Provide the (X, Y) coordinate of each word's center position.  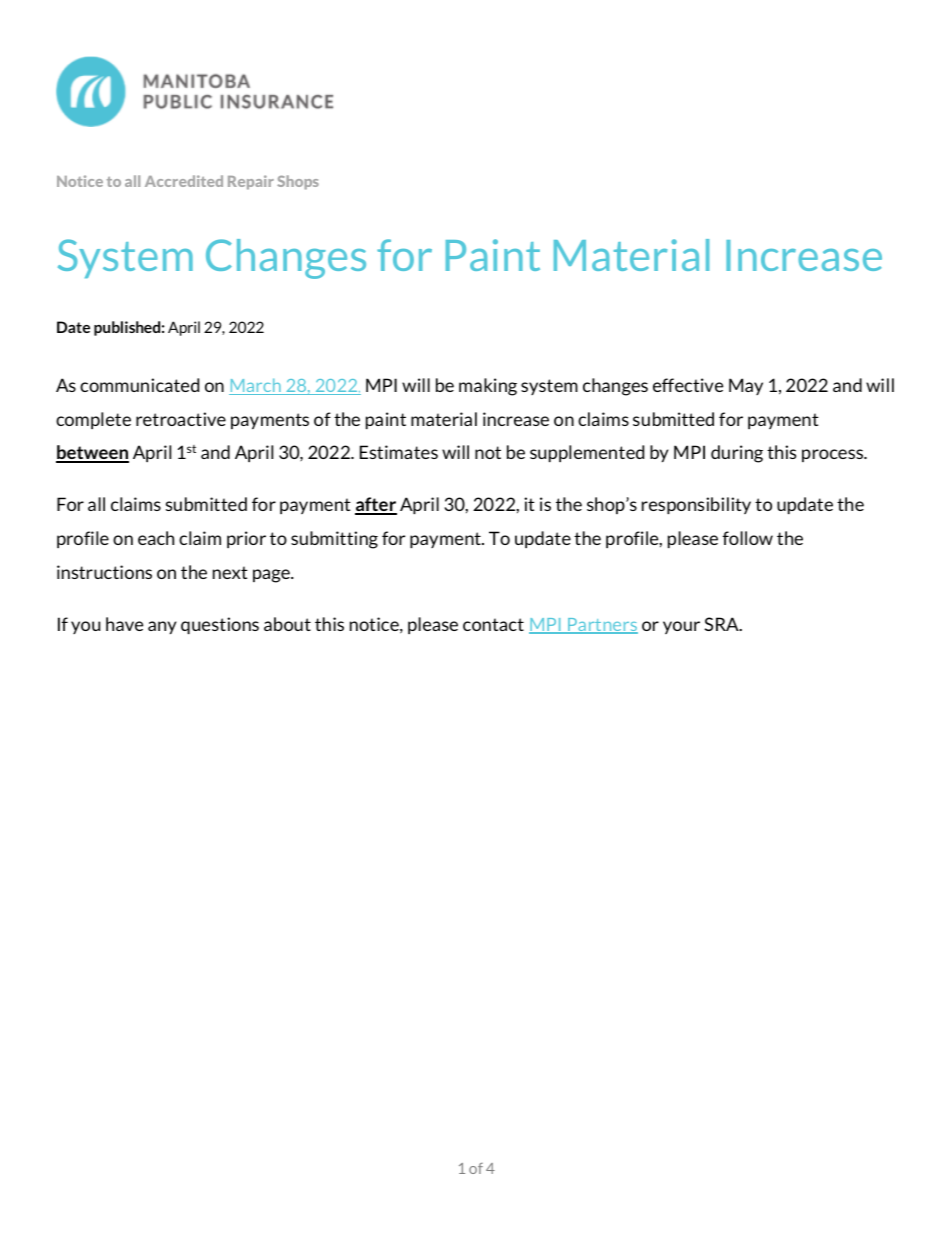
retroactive (181, 419)
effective (688, 385)
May (746, 386)
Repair (251, 182)
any (162, 627)
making (488, 387)
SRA (722, 624)
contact (493, 624)
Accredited (184, 181)
